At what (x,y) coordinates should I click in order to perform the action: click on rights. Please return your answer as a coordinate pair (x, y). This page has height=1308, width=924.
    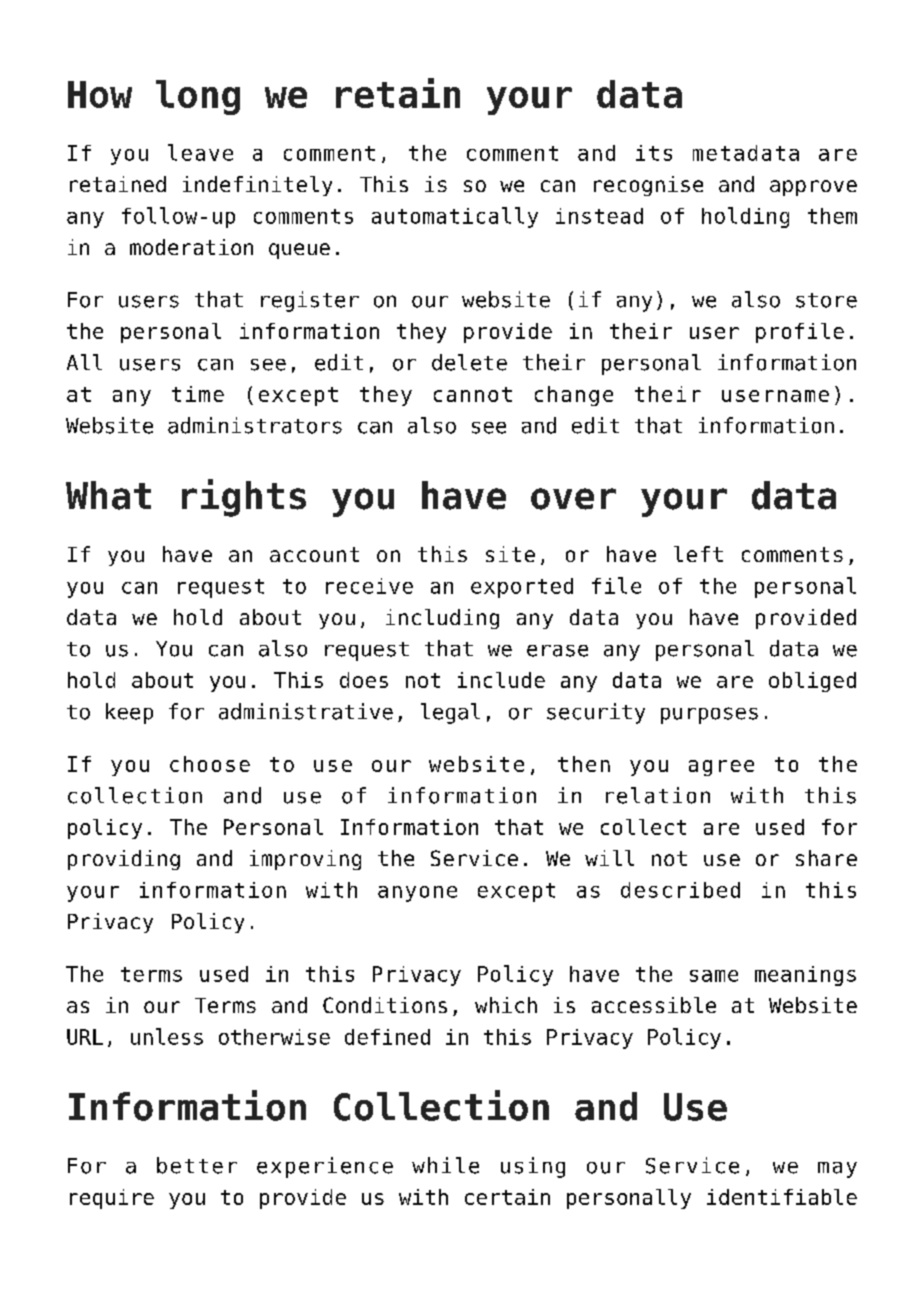
    Looking at the image, I should click on (244, 498).
